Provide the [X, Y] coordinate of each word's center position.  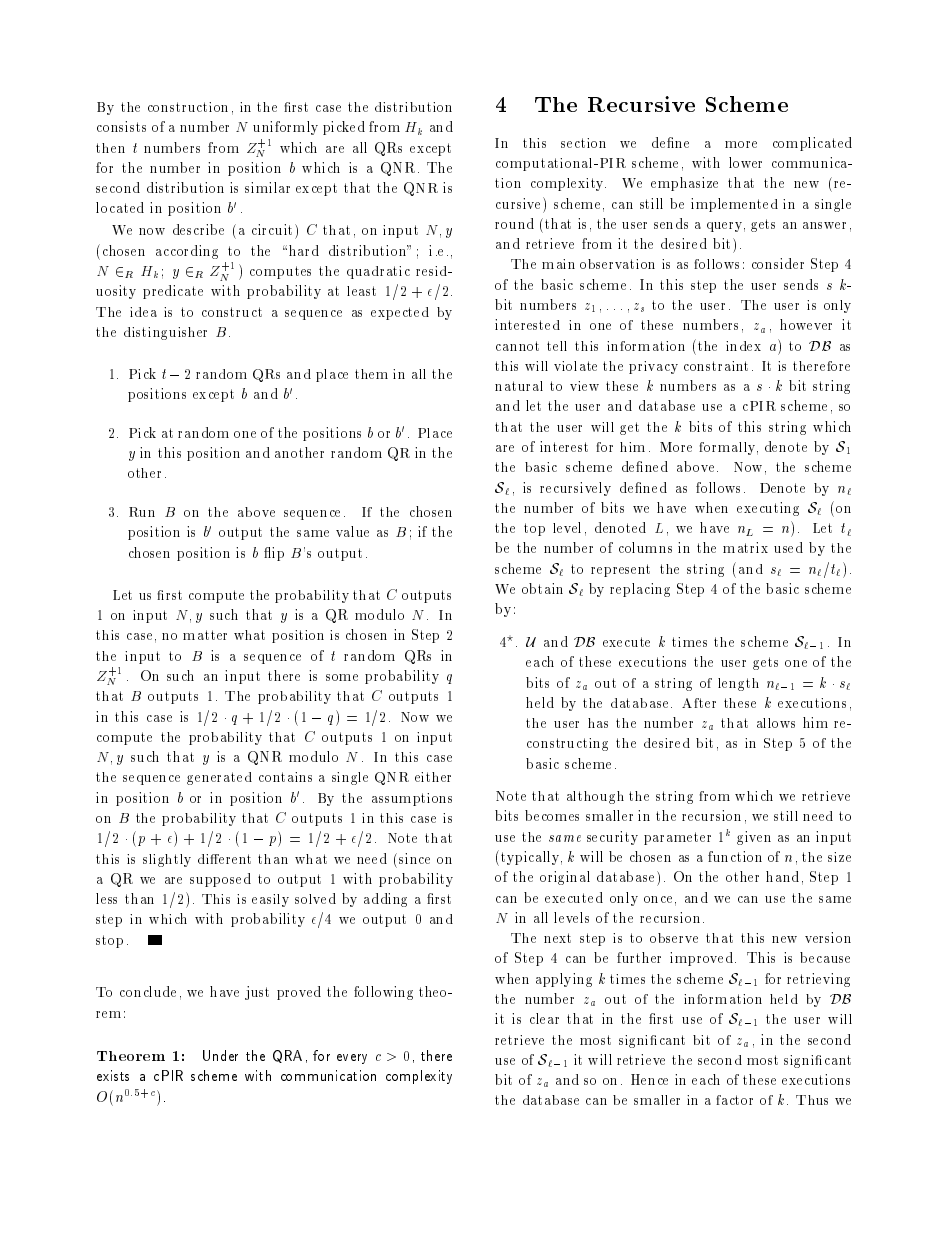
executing [768, 509]
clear [544, 1018]
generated [219, 778]
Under [220, 1055]
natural [519, 386]
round [514, 223]
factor [734, 1100]
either [433, 777]
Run [142, 512]
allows [776, 723]
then [110, 148]
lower [745, 162]
